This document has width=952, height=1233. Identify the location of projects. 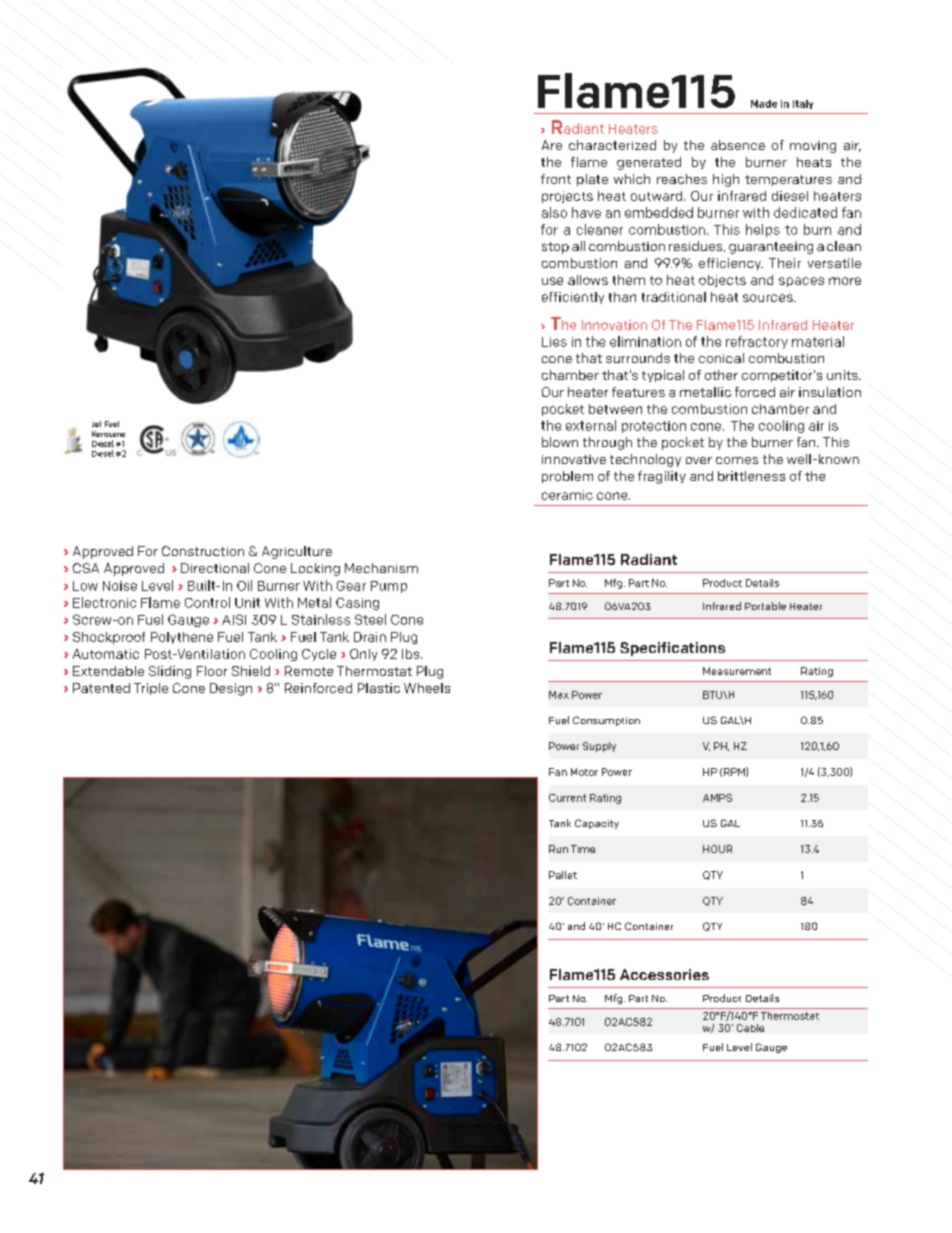
(567, 197).
